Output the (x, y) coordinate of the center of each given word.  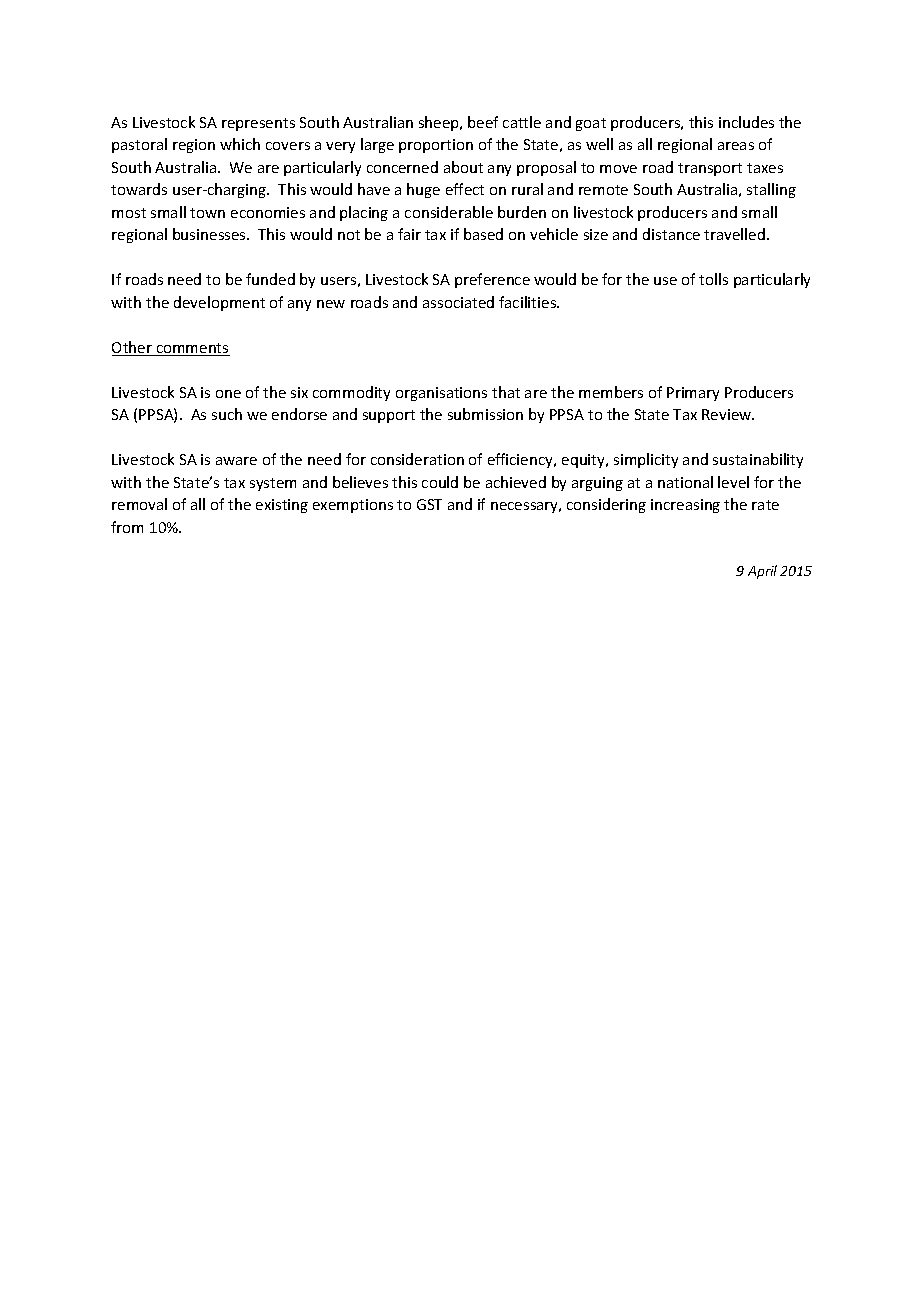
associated (458, 302)
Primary (693, 394)
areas (736, 146)
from (127, 527)
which (240, 144)
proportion (436, 146)
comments (192, 349)
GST (429, 504)
